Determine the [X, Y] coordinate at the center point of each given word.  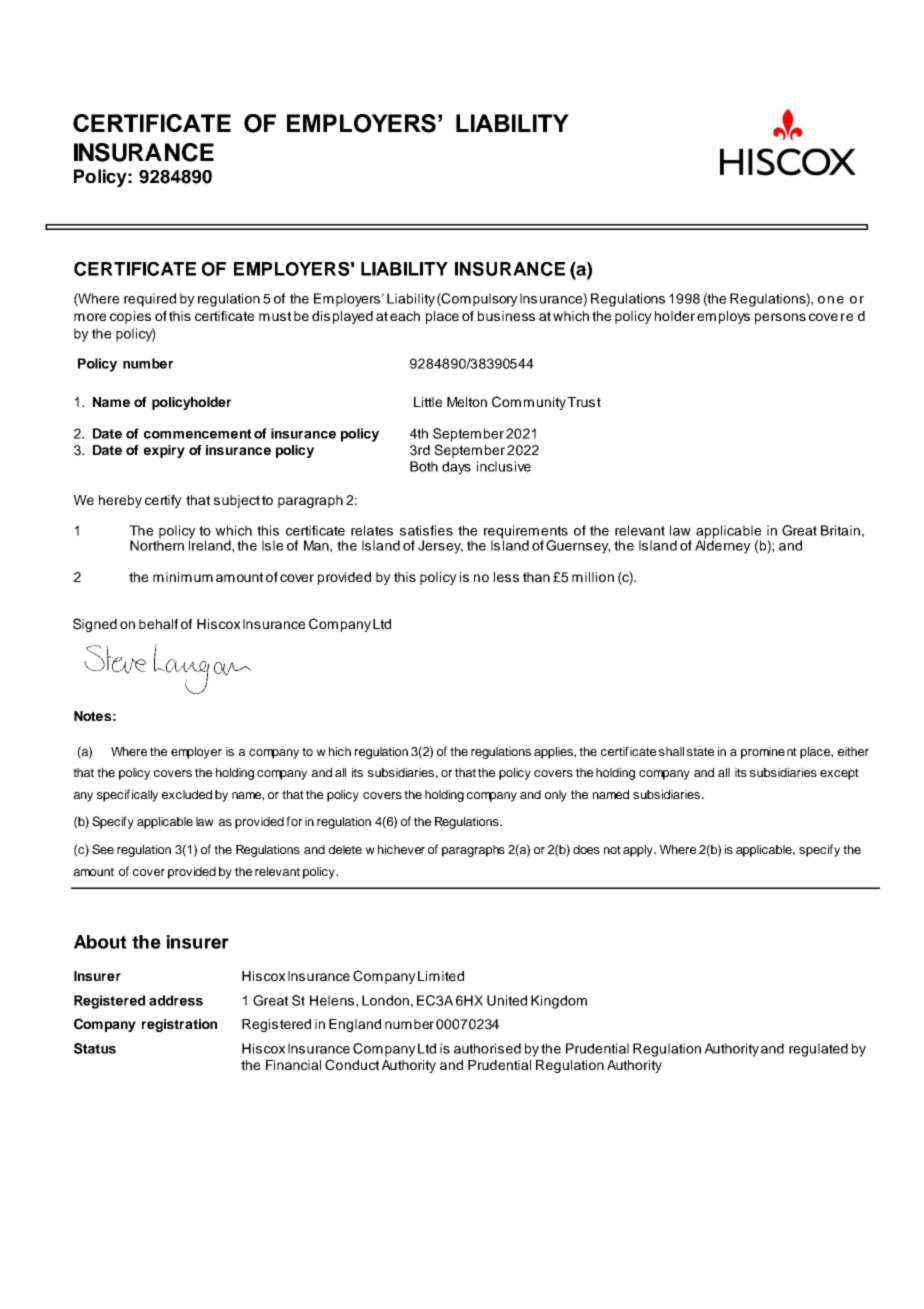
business [506, 316]
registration [179, 1025]
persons [780, 318]
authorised [487, 1048]
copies [130, 317]
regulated [818, 1050]
